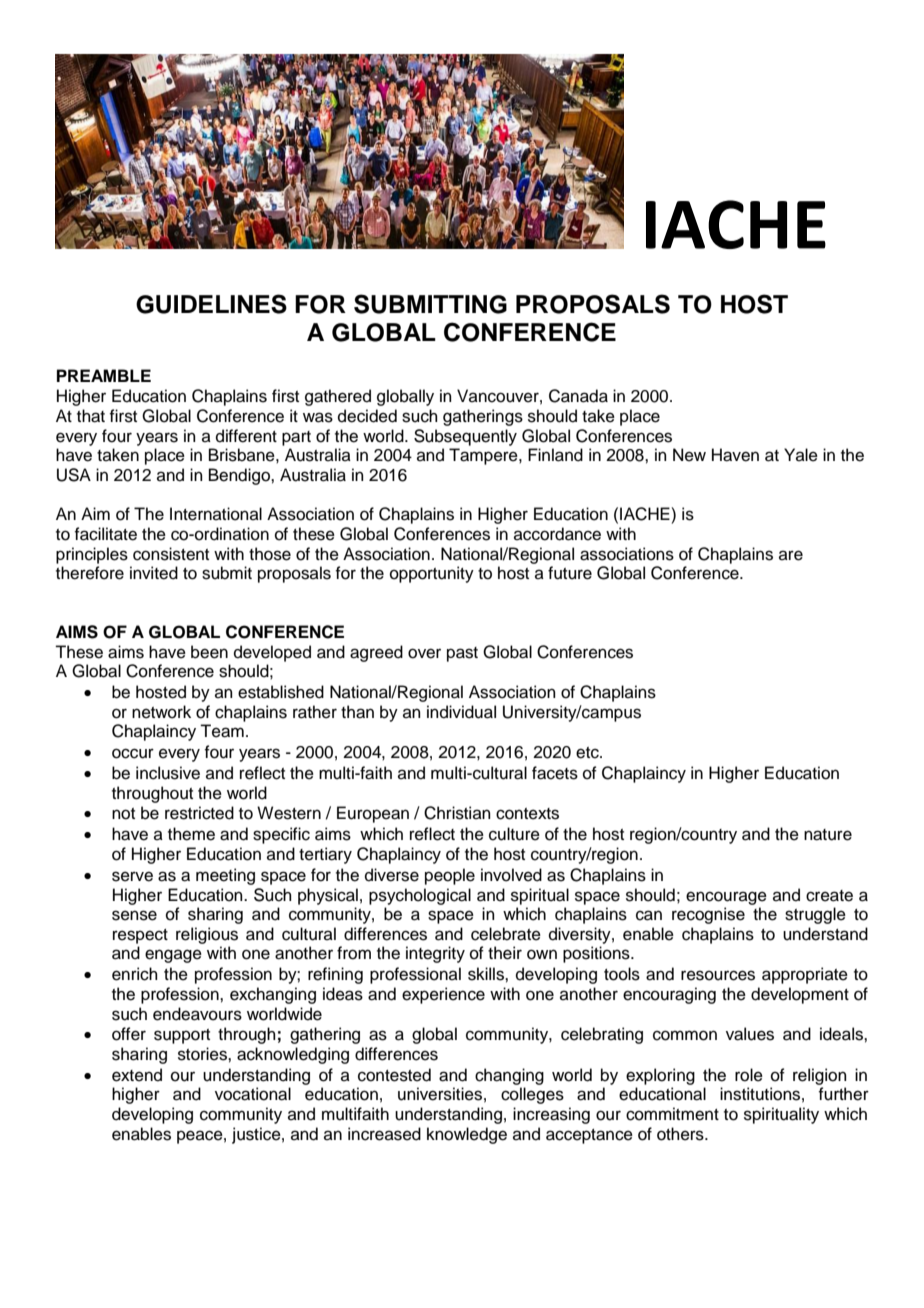 This screenshot has height=1308, width=924. What do you see at coordinates (161, 712) in the screenshot?
I see `network` at bounding box center [161, 712].
